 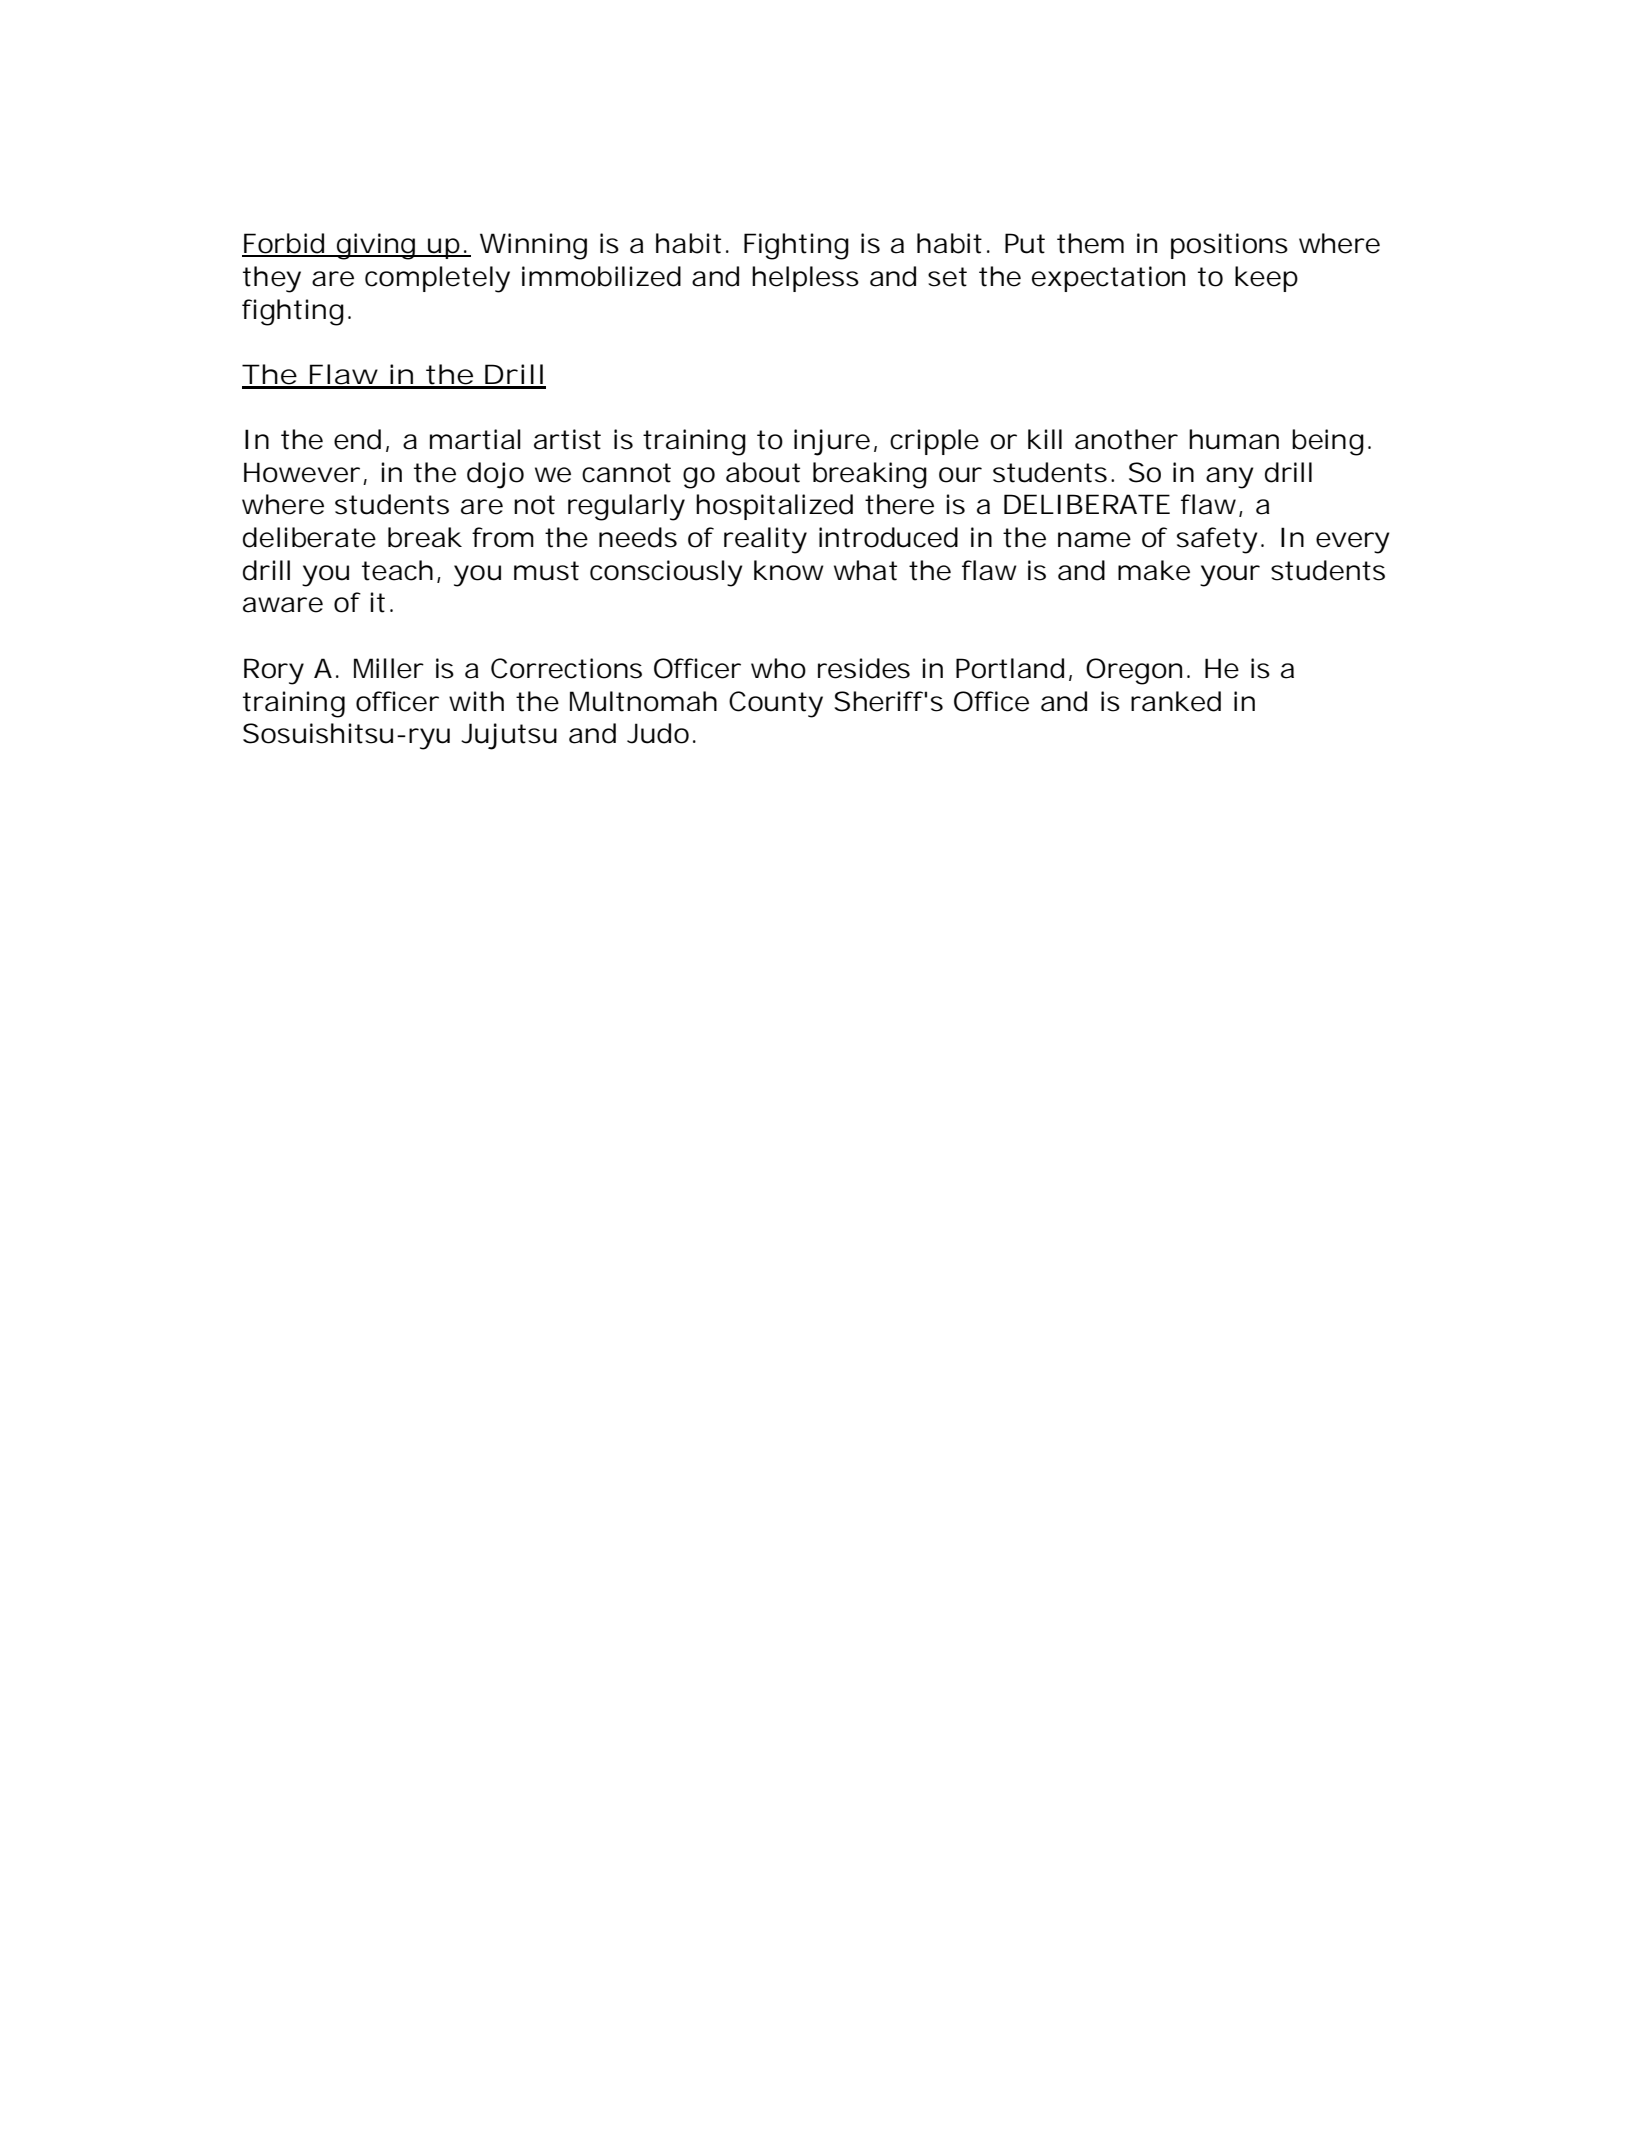 What do you see at coordinates (1234, 439) in the screenshot?
I see `human` at bounding box center [1234, 439].
